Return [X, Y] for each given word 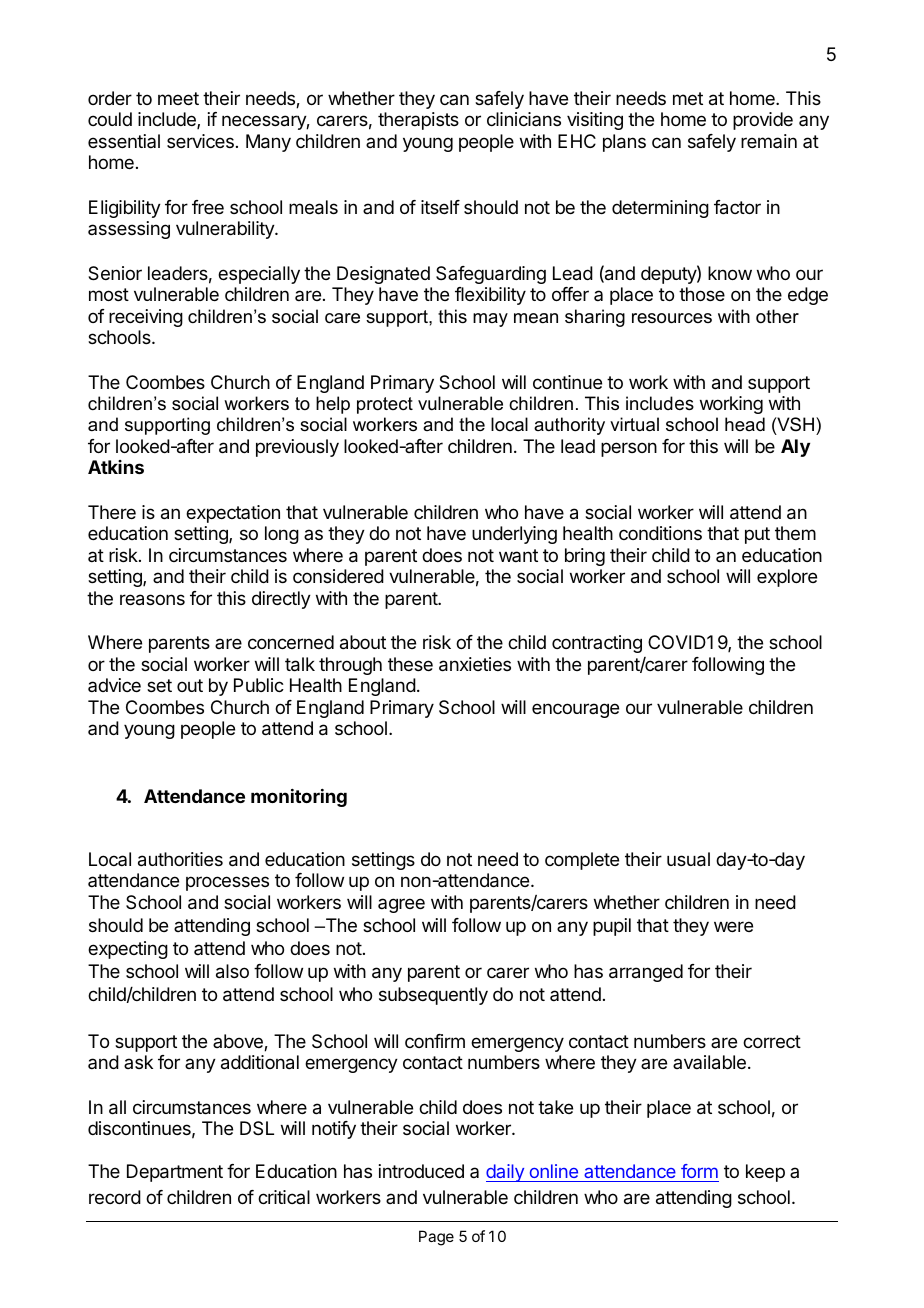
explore [787, 578]
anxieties [475, 664]
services [200, 141]
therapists [418, 121]
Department [175, 1173]
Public [259, 685]
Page [436, 1238]
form [699, 1171]
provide [763, 121]
